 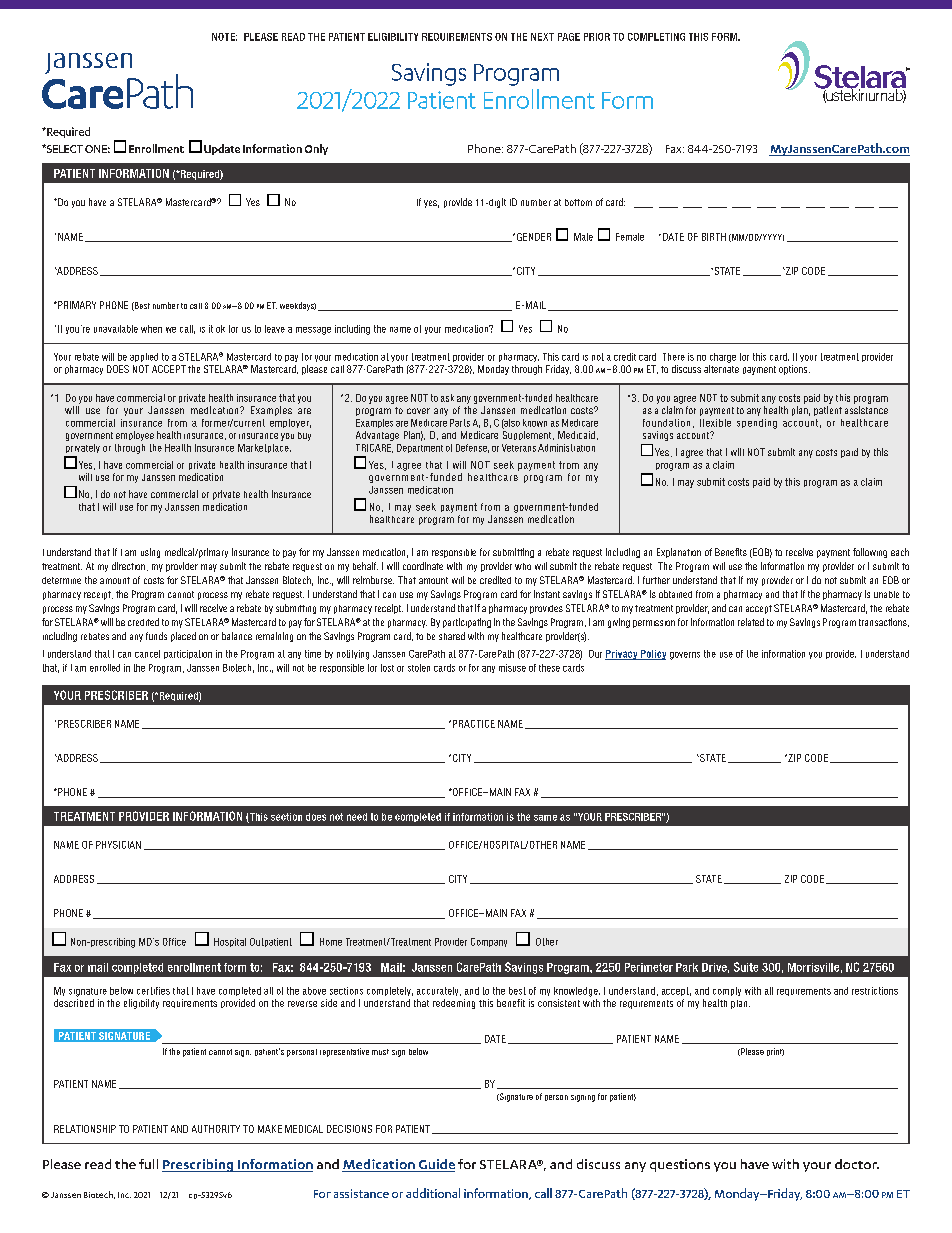 I want to click on Guide, so click(x=435, y=1165).
